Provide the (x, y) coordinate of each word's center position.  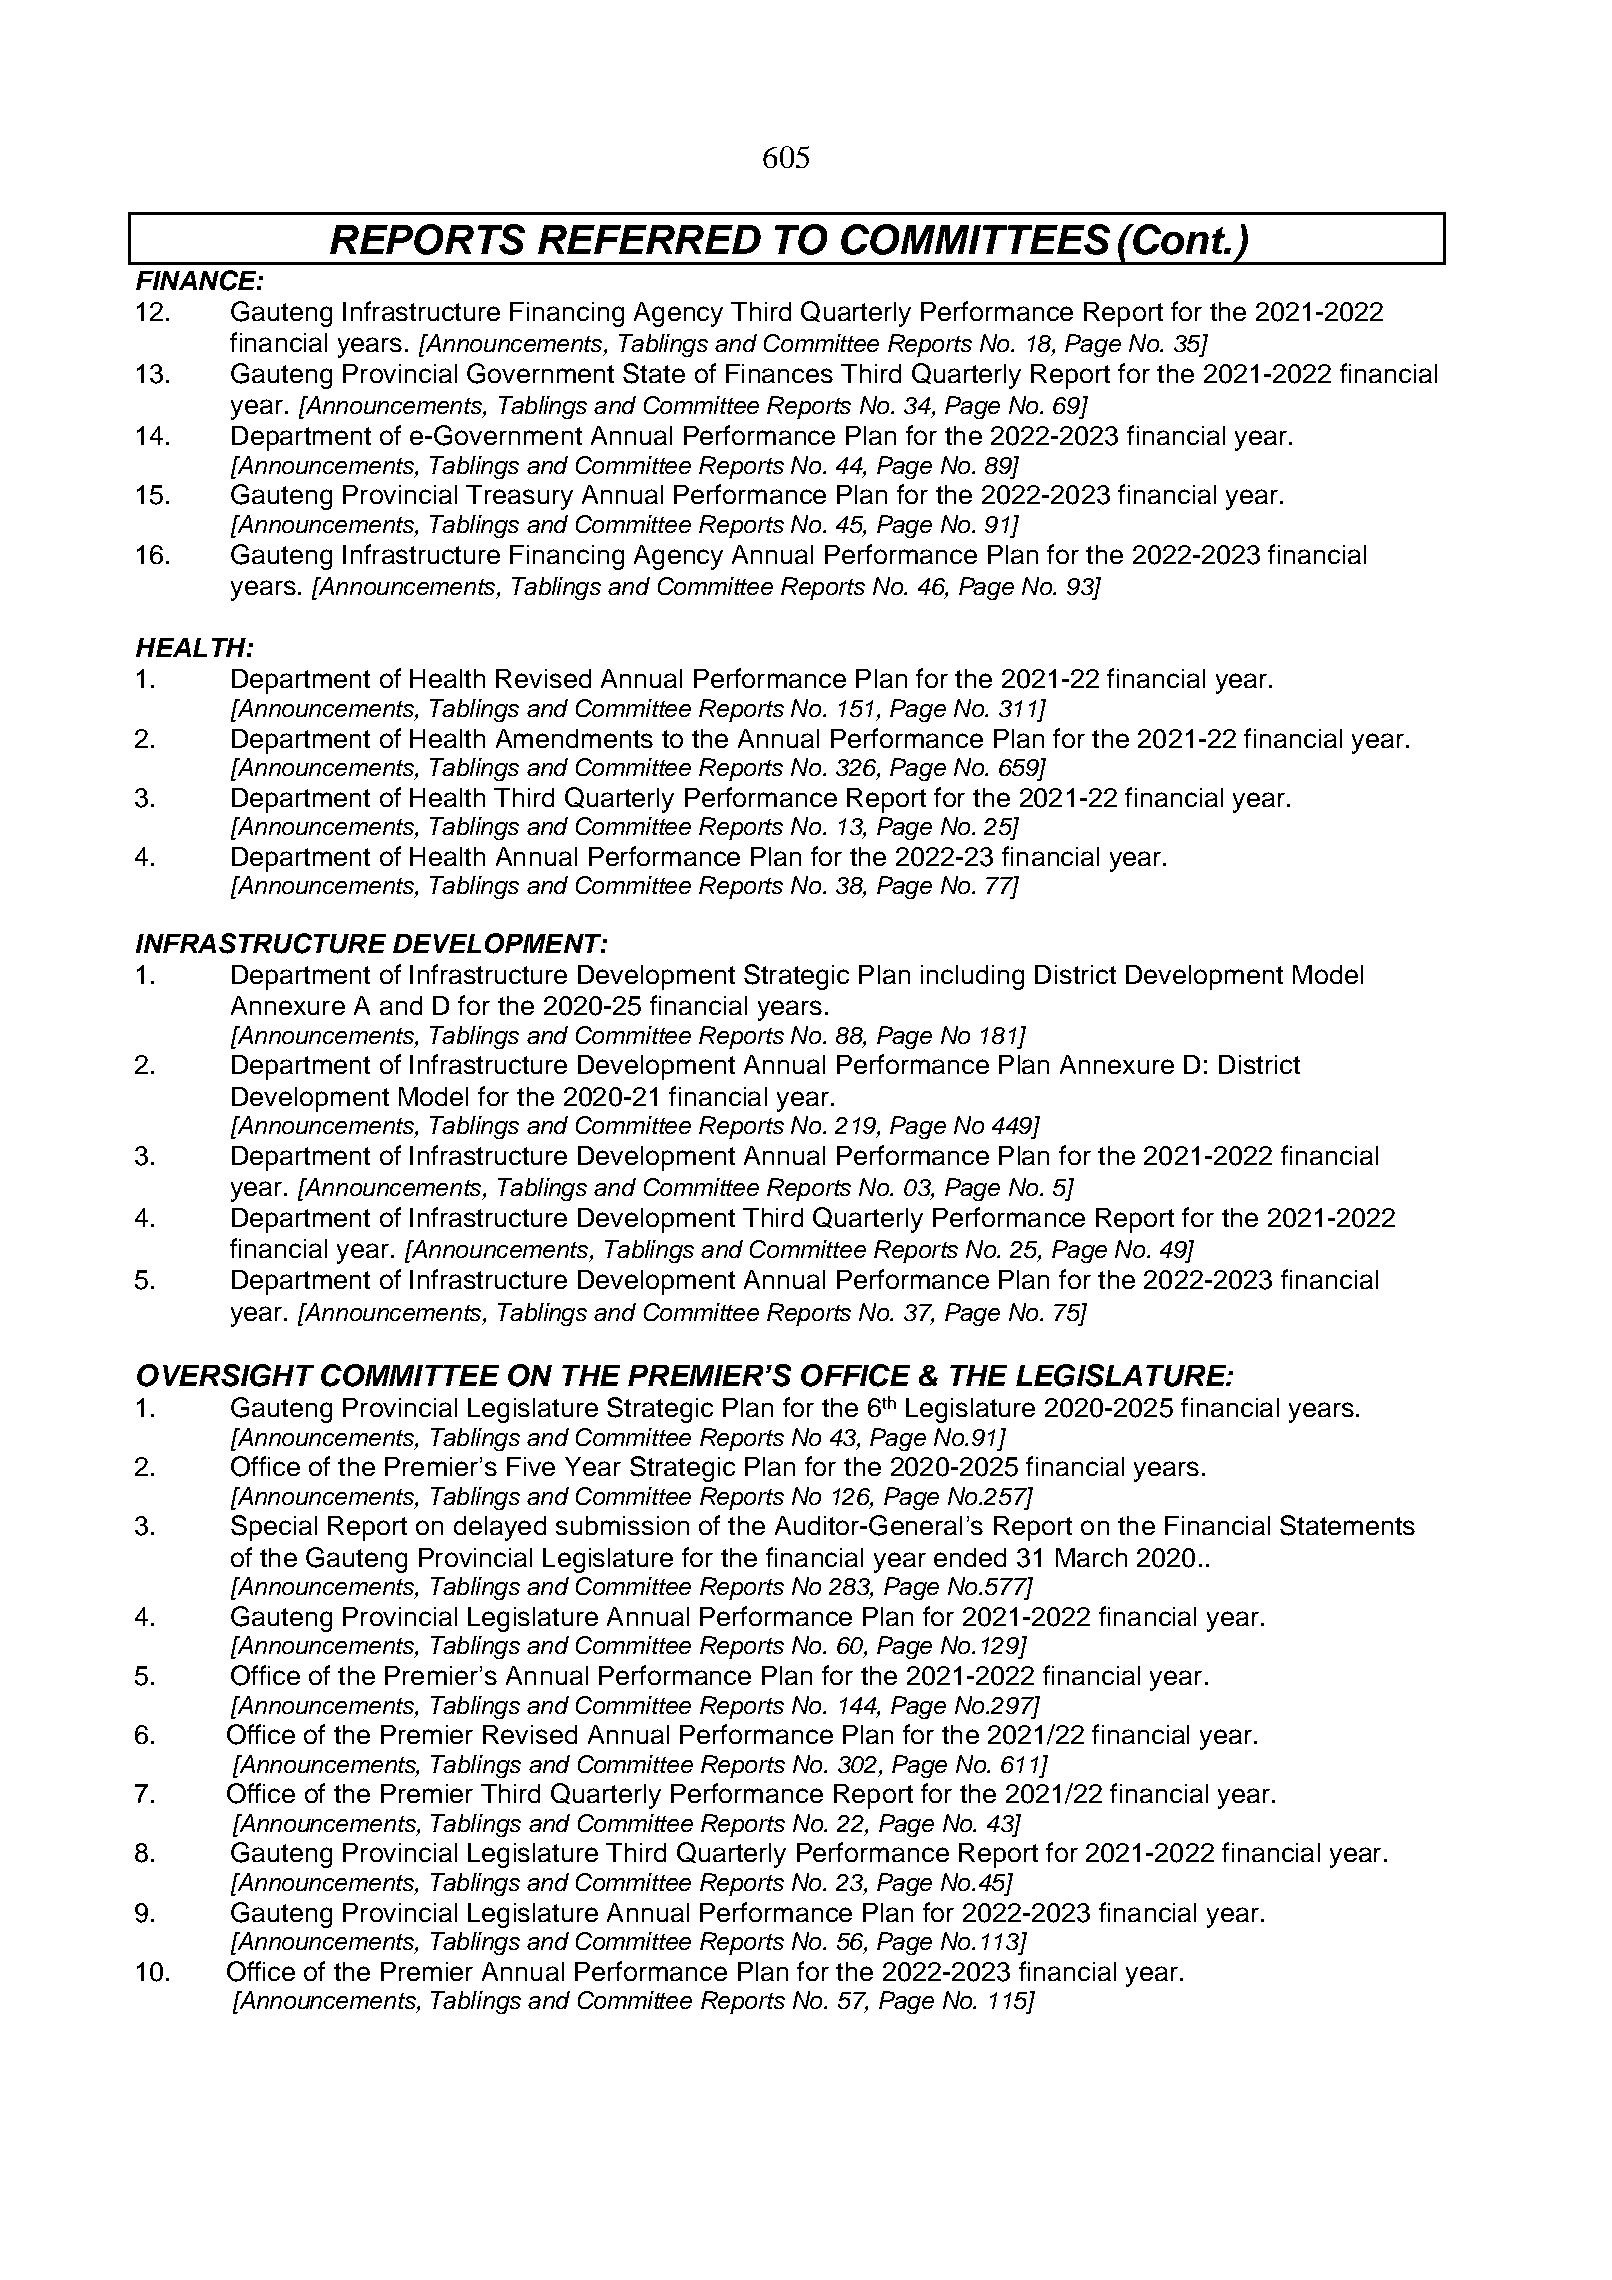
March (1091, 1557)
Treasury (519, 497)
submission (622, 1525)
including (972, 977)
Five (531, 1466)
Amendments (574, 738)
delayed (500, 1528)
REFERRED (649, 239)
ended (970, 1557)
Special (274, 1528)
